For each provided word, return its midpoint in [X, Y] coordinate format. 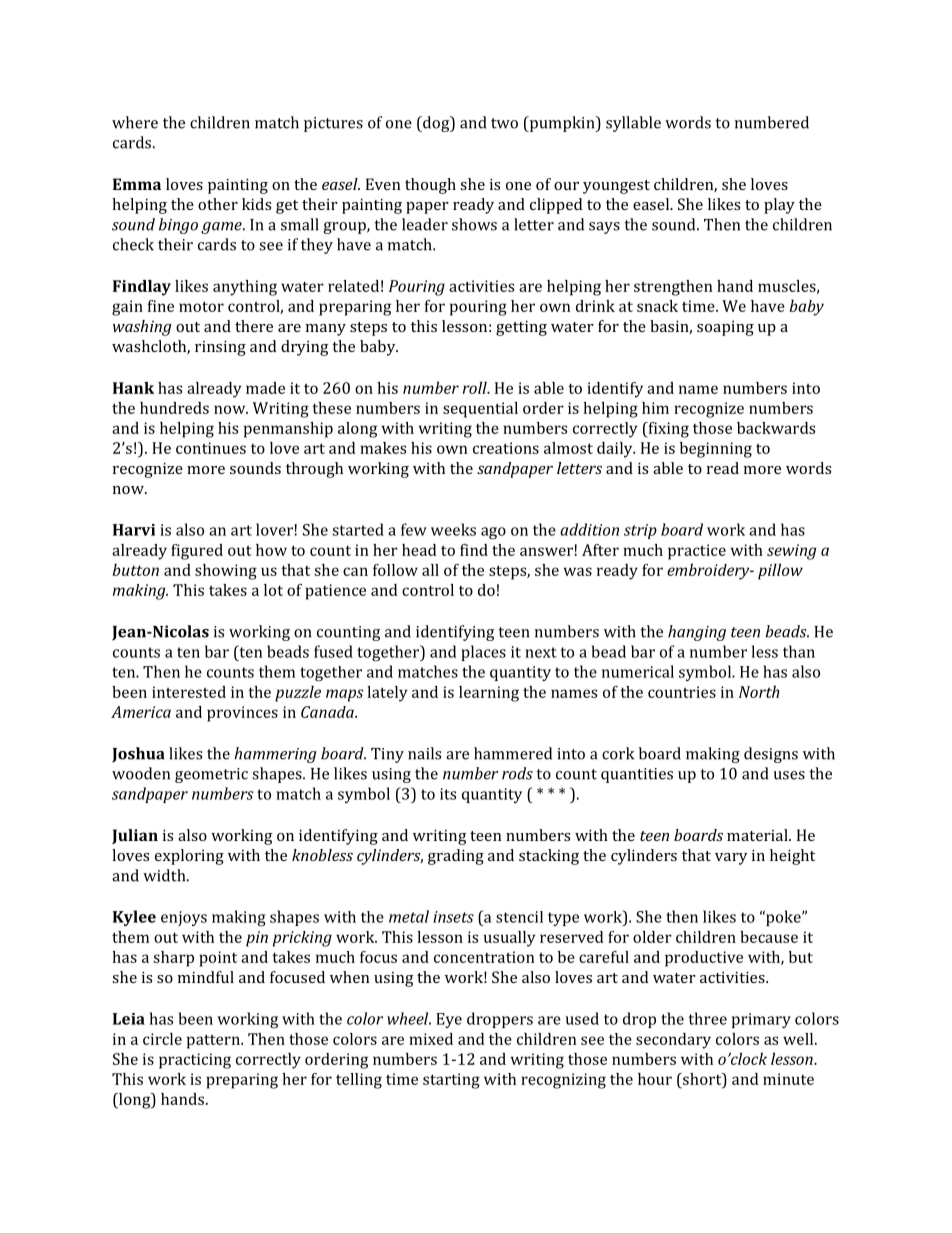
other [218, 204]
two [504, 123]
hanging [697, 633]
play [779, 206]
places [483, 653]
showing [226, 572]
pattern [214, 1041]
